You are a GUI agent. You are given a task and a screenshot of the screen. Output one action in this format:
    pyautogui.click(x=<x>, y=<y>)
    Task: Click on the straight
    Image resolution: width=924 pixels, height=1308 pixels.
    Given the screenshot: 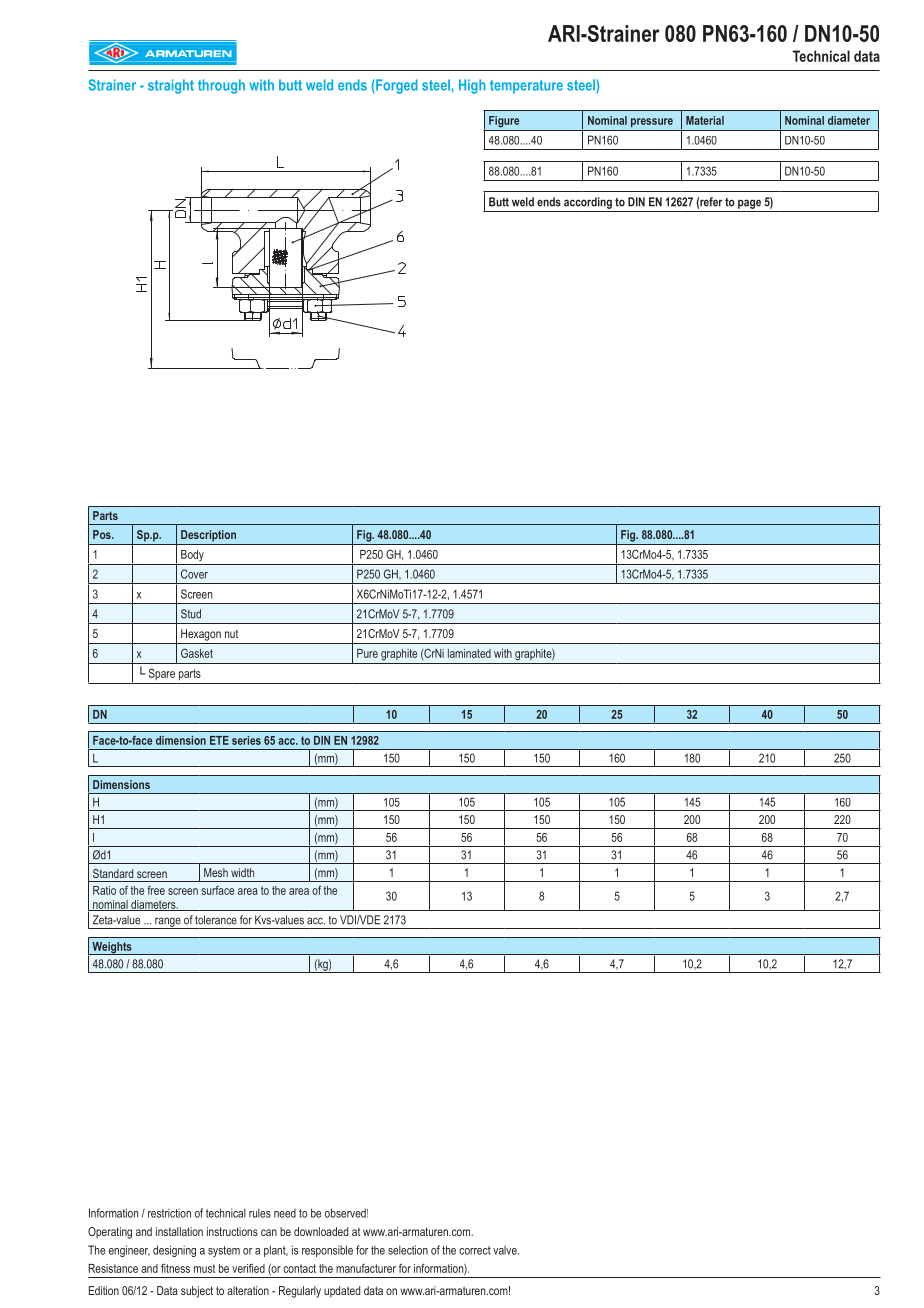 What is the action you would take?
    pyautogui.click(x=171, y=86)
